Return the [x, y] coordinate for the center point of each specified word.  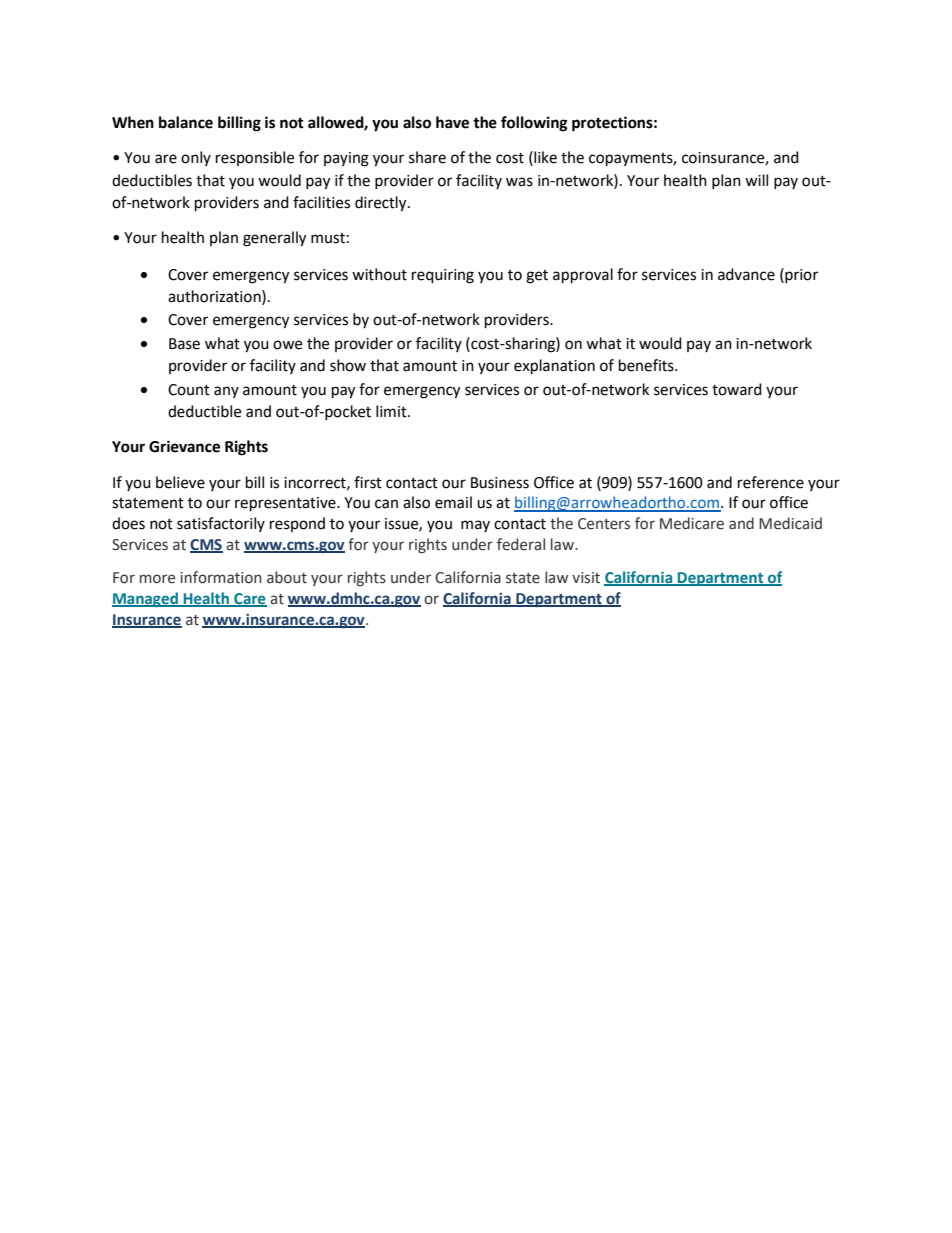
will [756, 180]
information [220, 577]
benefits [647, 365]
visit [586, 578]
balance [186, 122]
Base [184, 344]
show [348, 365]
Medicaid [790, 523]
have [452, 122]
